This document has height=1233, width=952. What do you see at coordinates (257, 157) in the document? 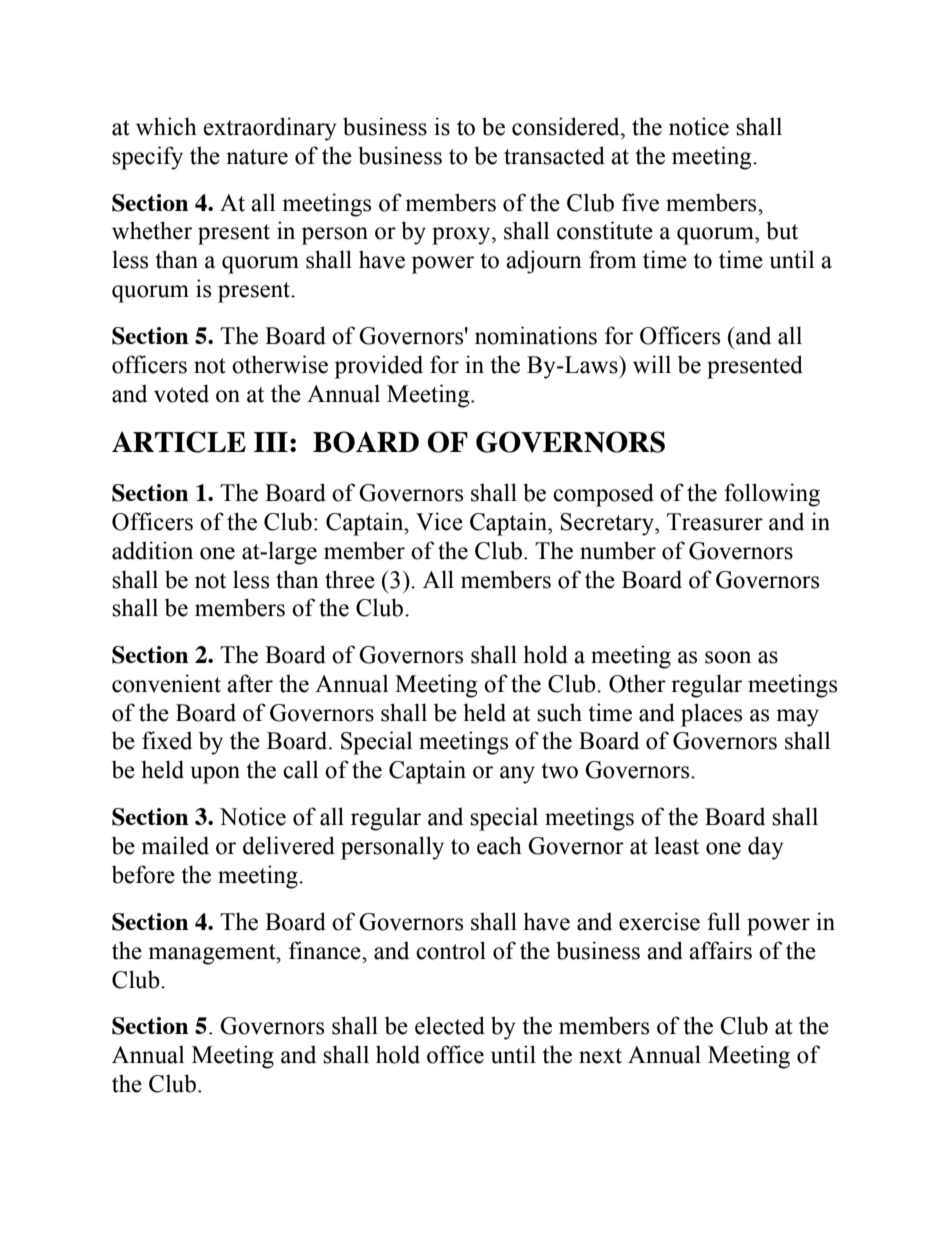
I see `nature` at bounding box center [257, 157].
